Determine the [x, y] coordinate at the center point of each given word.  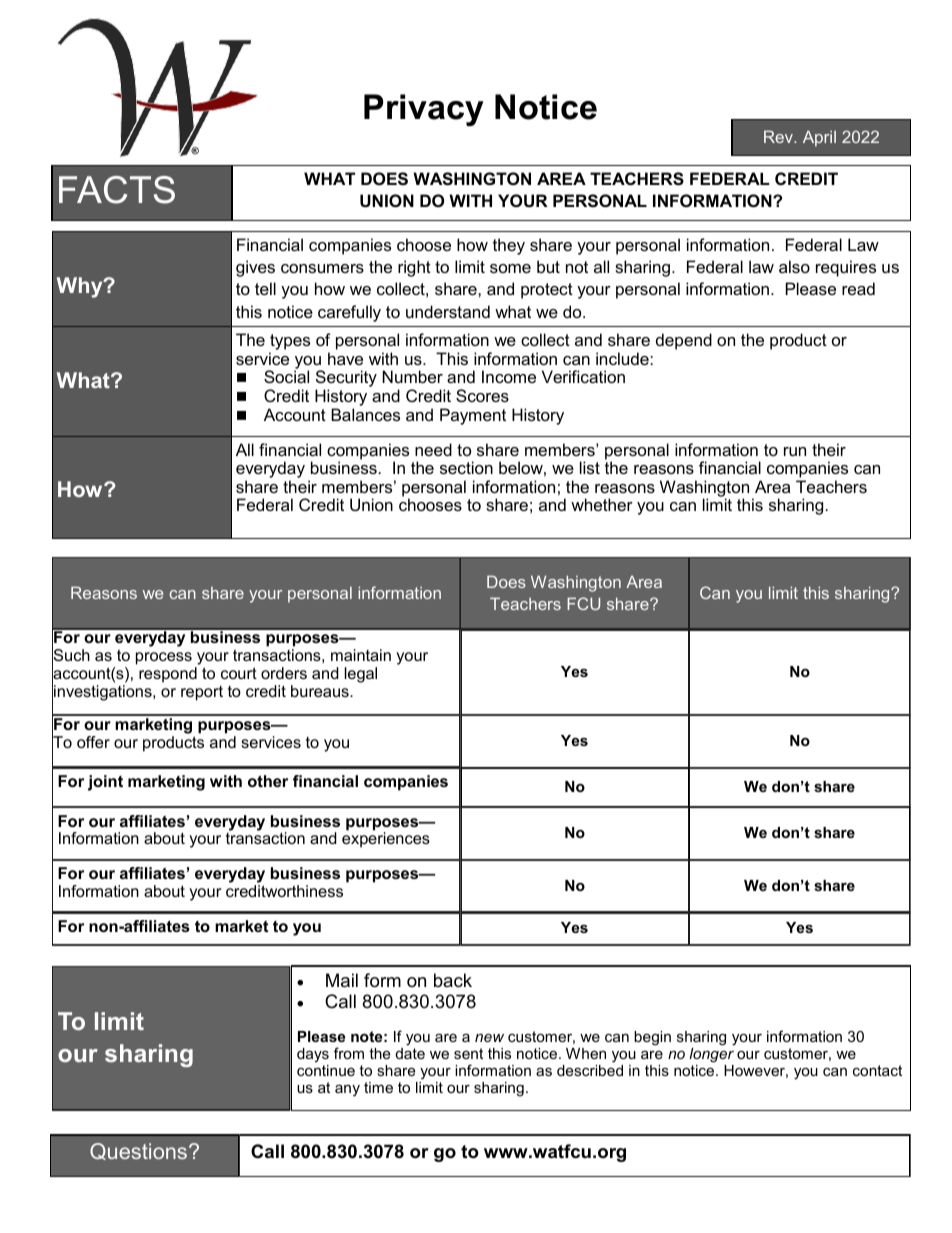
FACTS [117, 190]
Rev [780, 136]
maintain [361, 655]
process [164, 658]
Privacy [424, 110]
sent [468, 1053]
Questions [140, 1151]
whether [602, 504]
